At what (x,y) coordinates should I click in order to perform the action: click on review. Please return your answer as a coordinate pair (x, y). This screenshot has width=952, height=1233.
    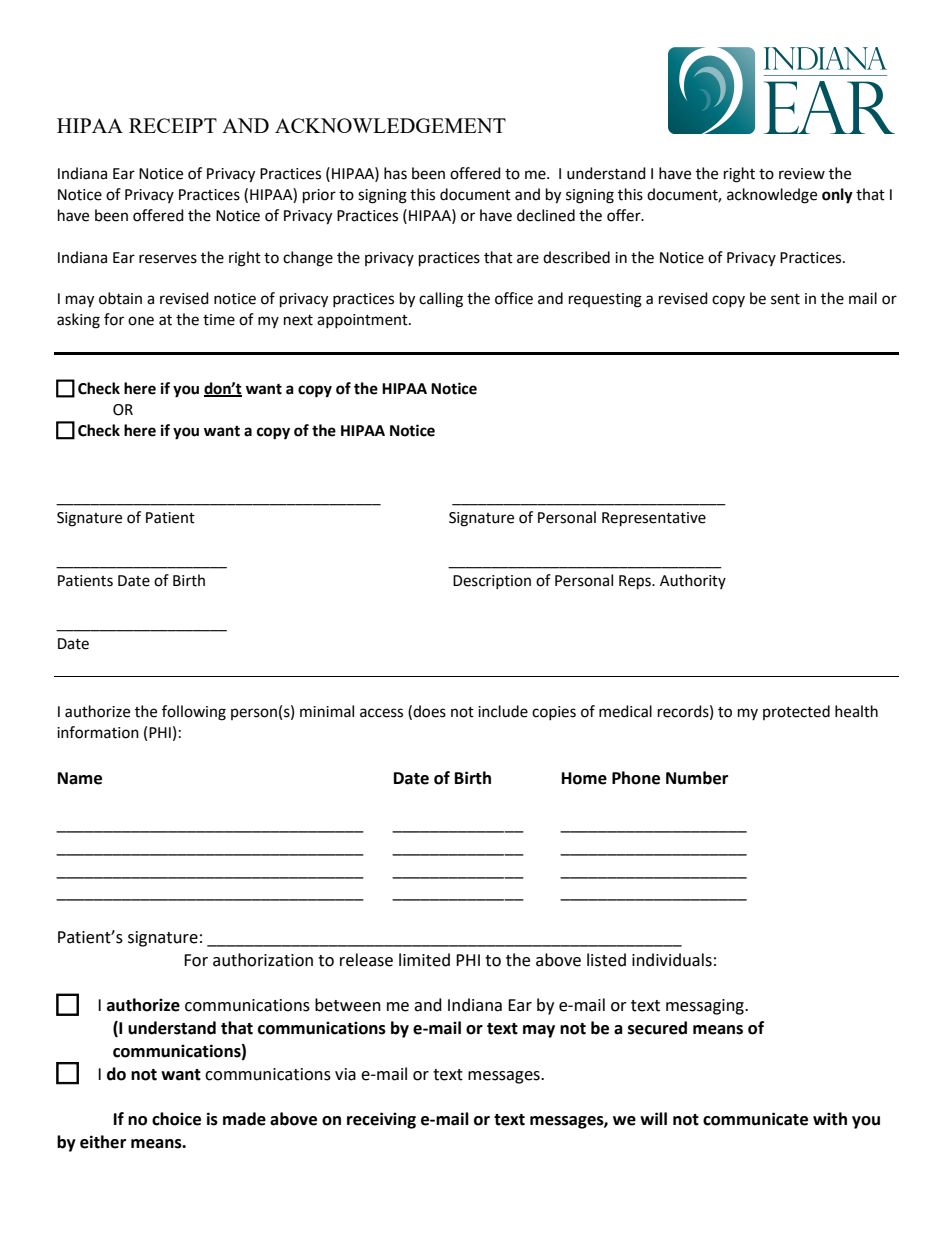
    Looking at the image, I should click on (802, 174).
